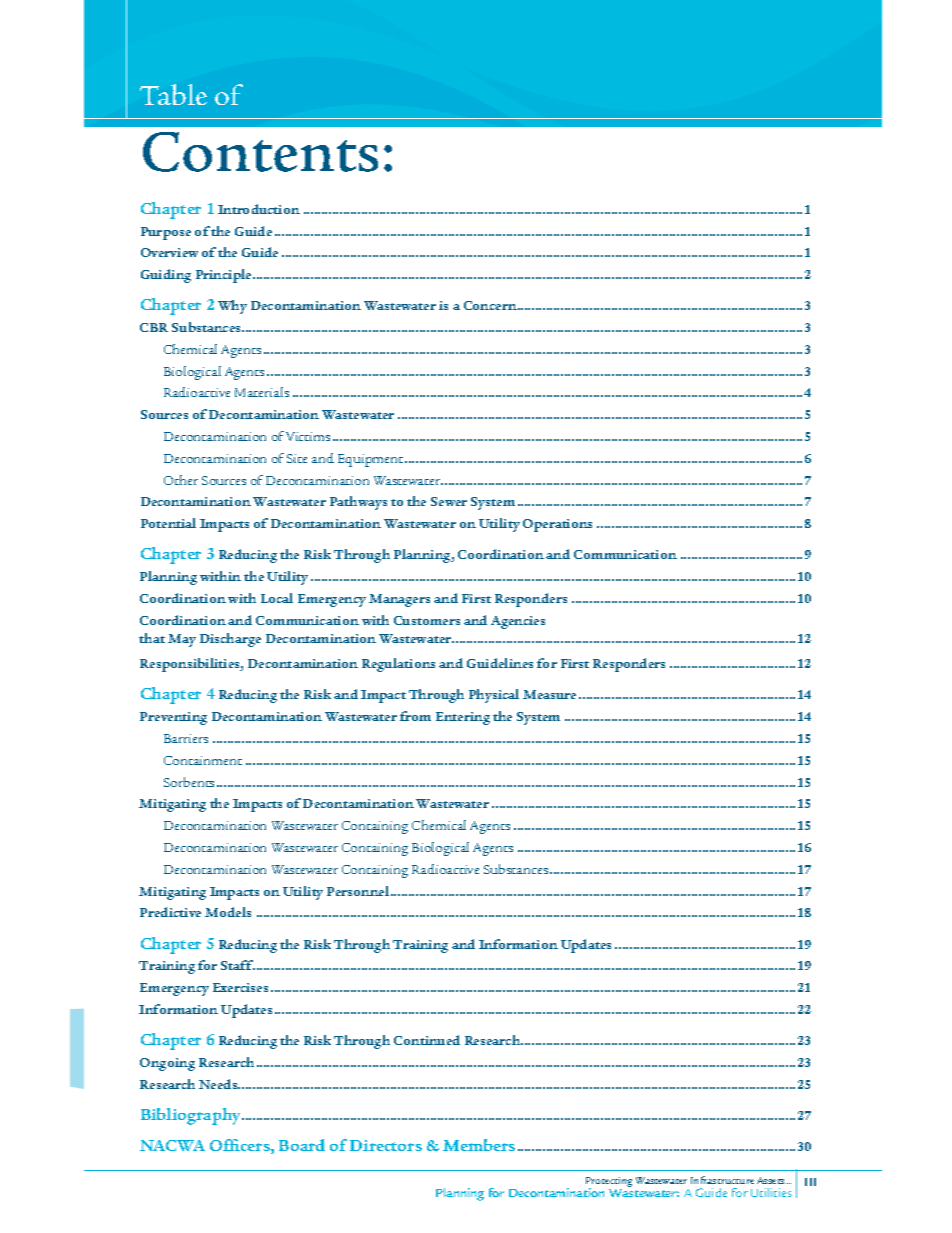 Image resolution: width=952 pixels, height=1233 pixels. Describe the element at coordinates (259, 209) in the document. I see `Introduction` at that location.
